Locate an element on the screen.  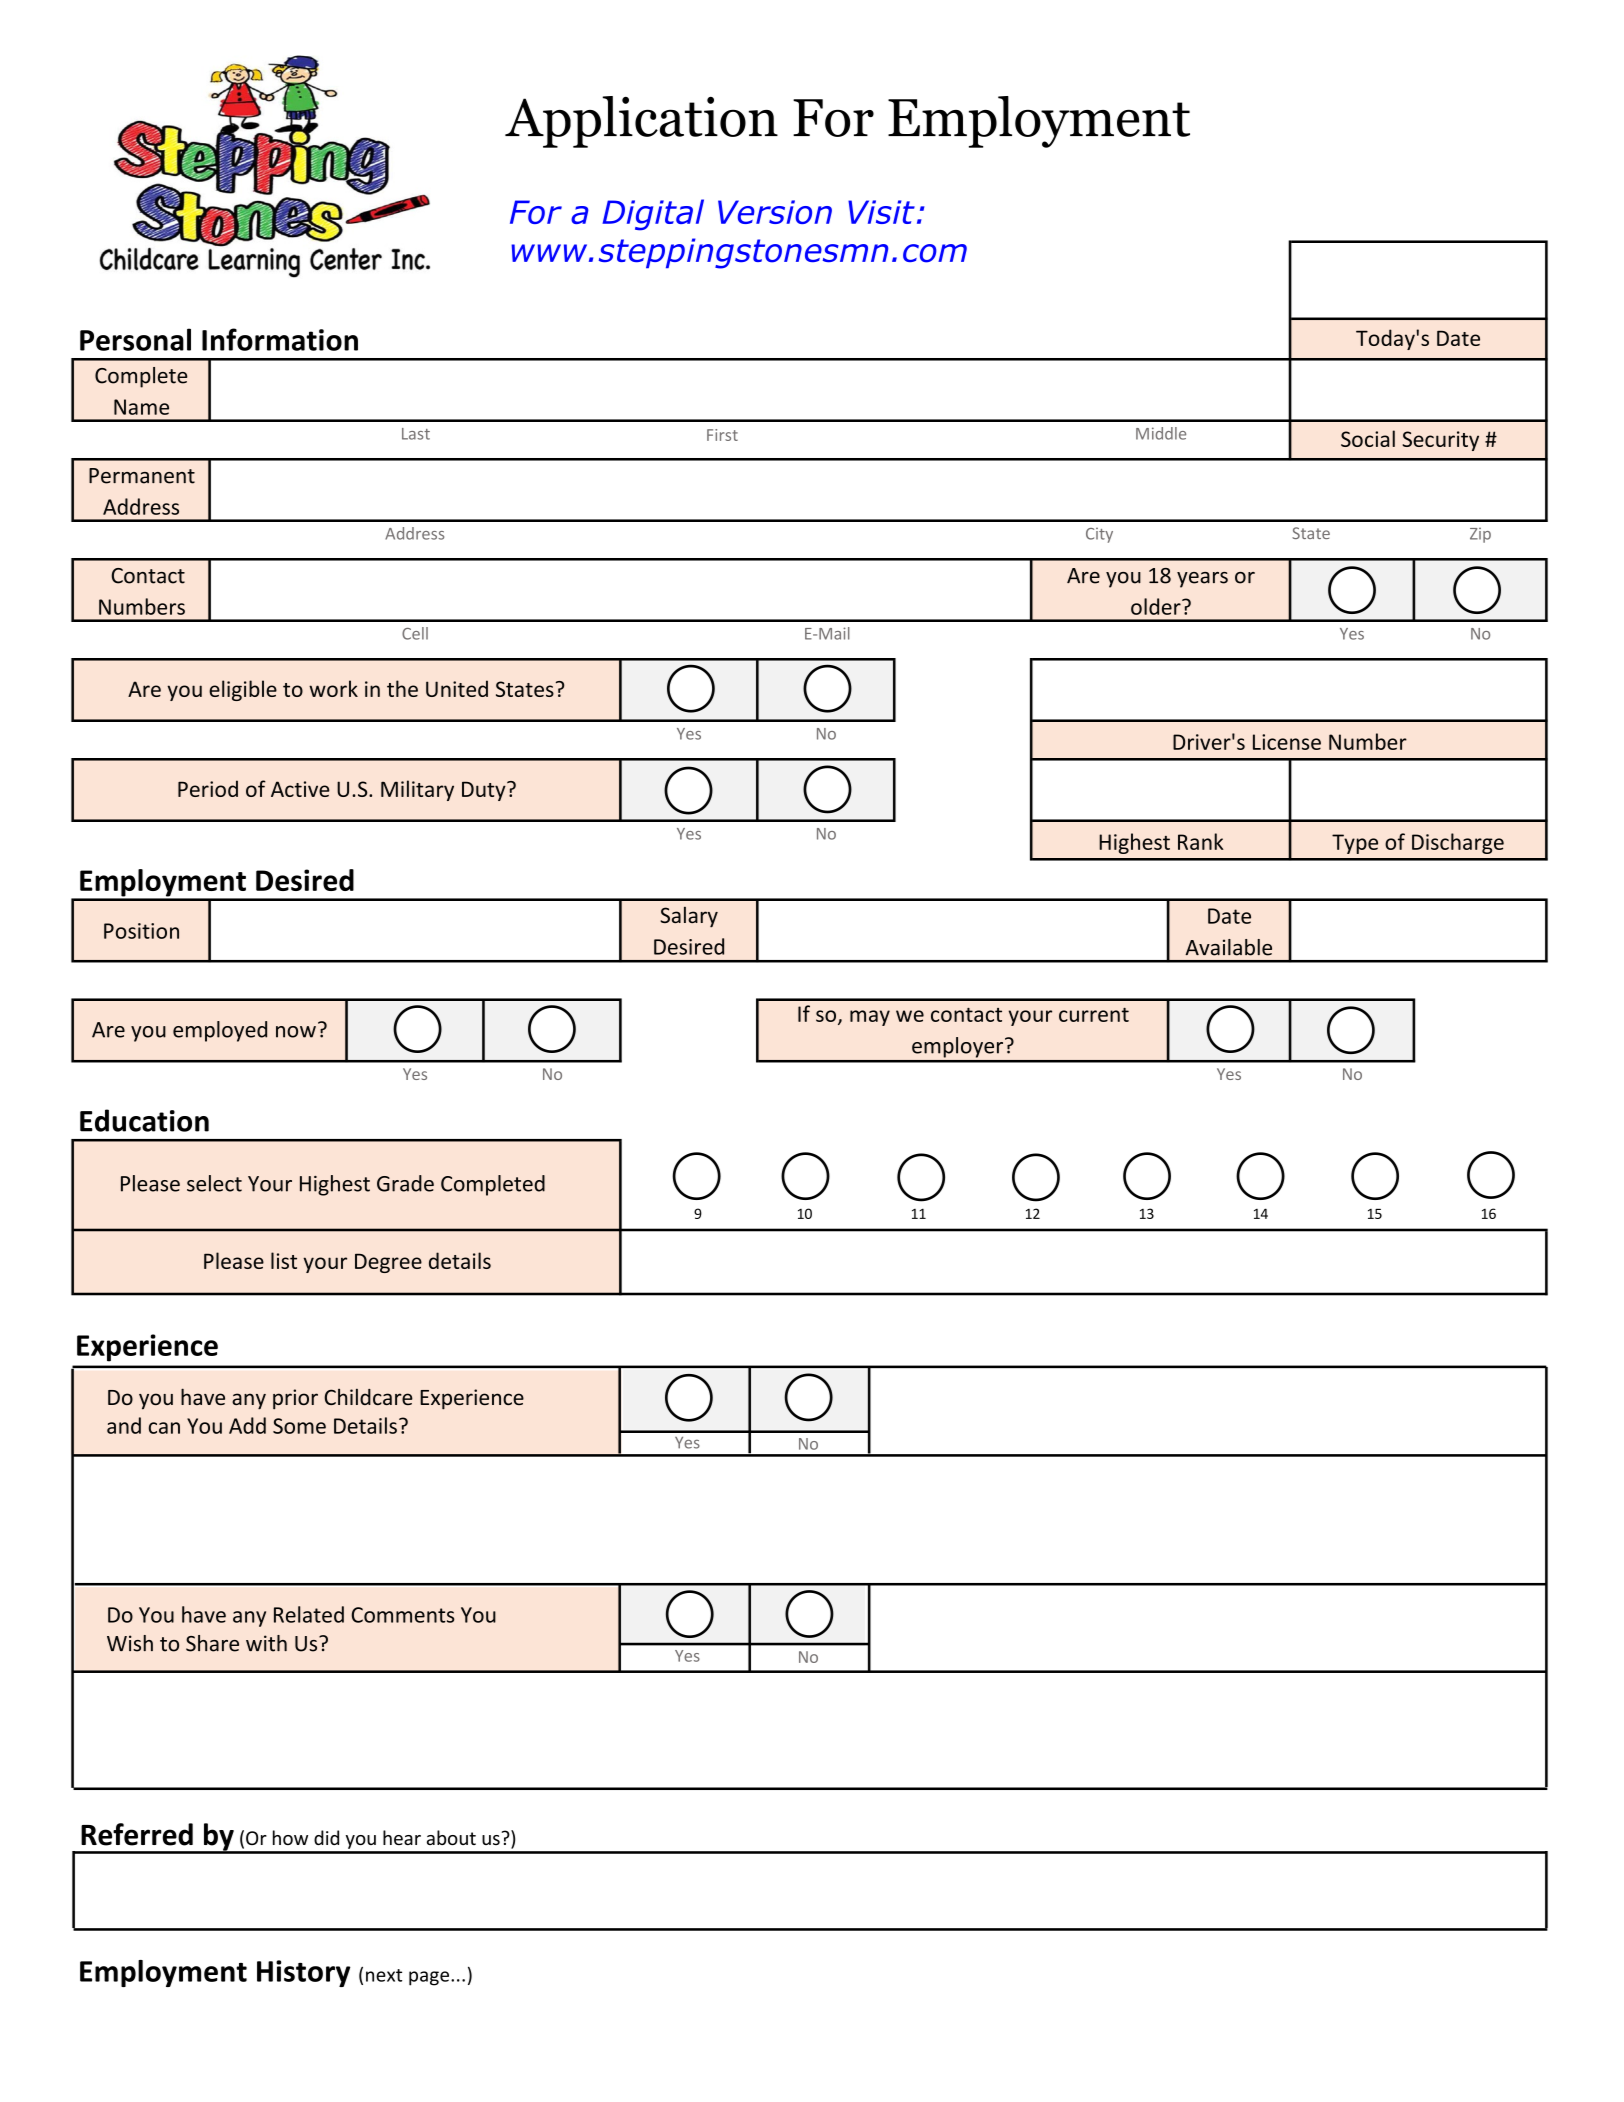
Social is located at coordinates (1368, 438).
